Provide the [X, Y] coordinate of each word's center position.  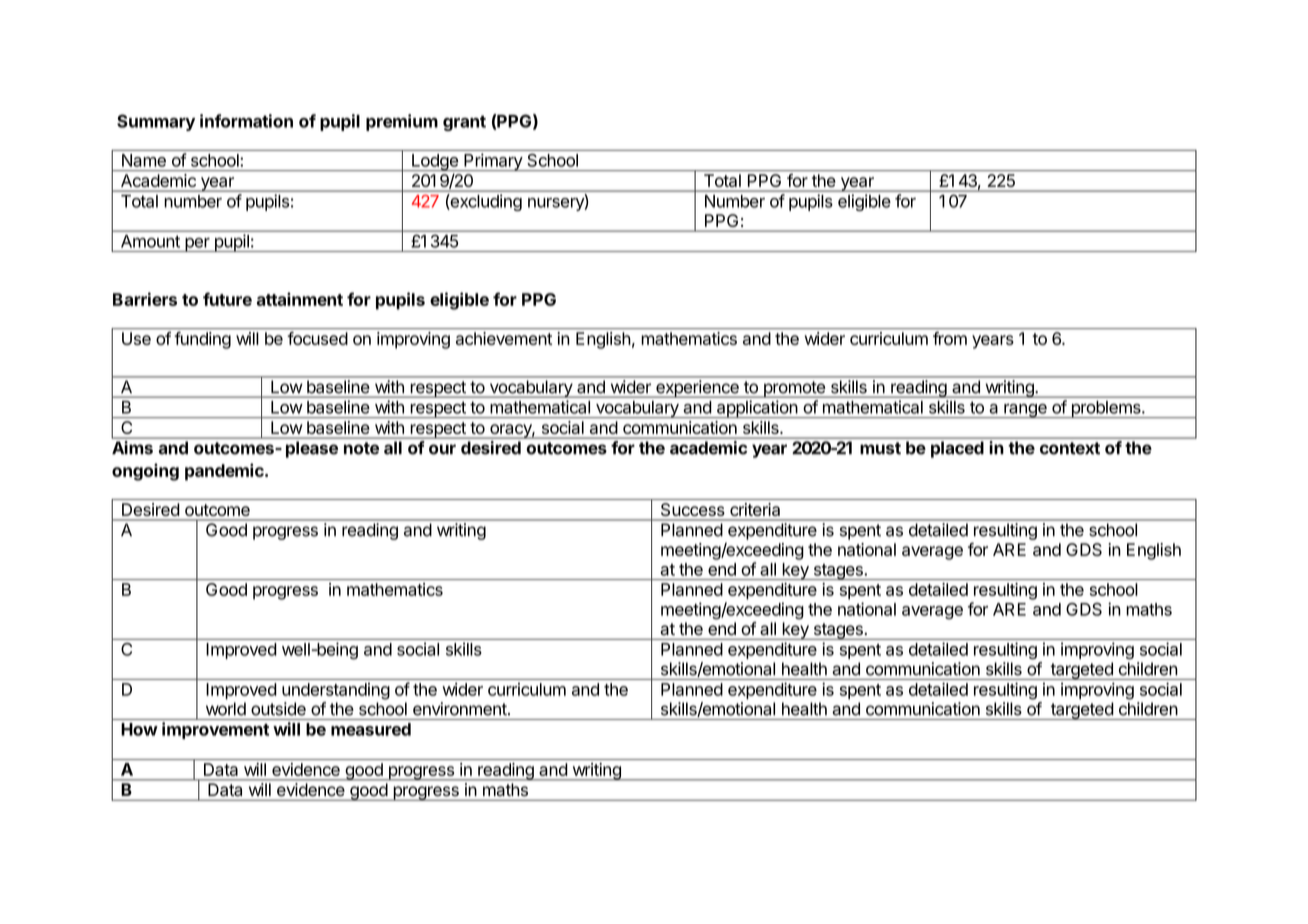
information [246, 121]
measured [371, 729]
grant [464, 123]
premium [402, 122]
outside [278, 709]
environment [460, 709]
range [1025, 411]
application [756, 409]
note [361, 448]
